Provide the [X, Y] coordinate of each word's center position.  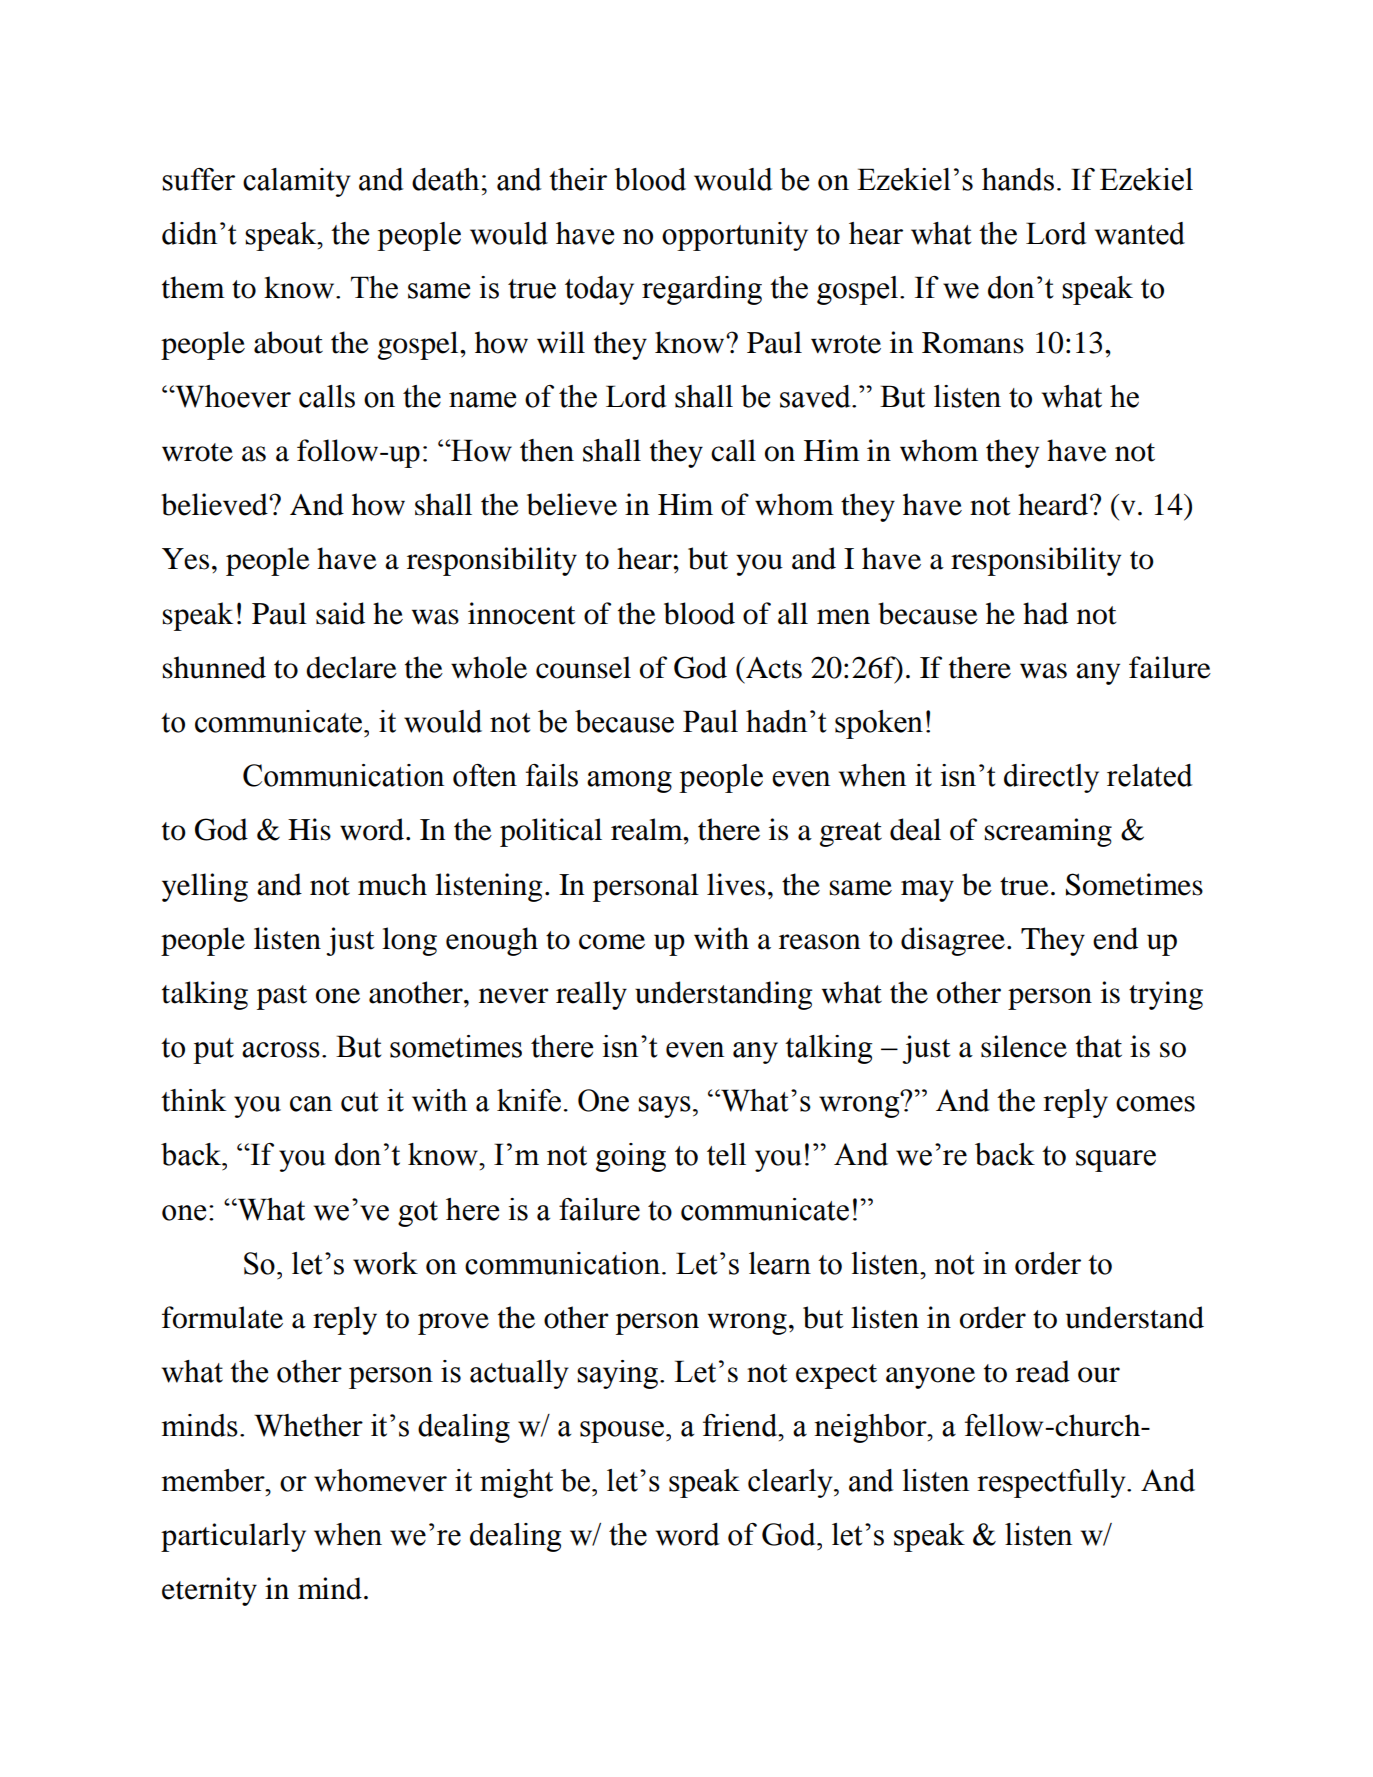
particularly [233, 1537]
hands [1018, 179]
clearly [791, 1483]
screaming [1048, 832]
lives [736, 884]
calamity [297, 182]
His [309, 829]
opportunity [735, 236]
